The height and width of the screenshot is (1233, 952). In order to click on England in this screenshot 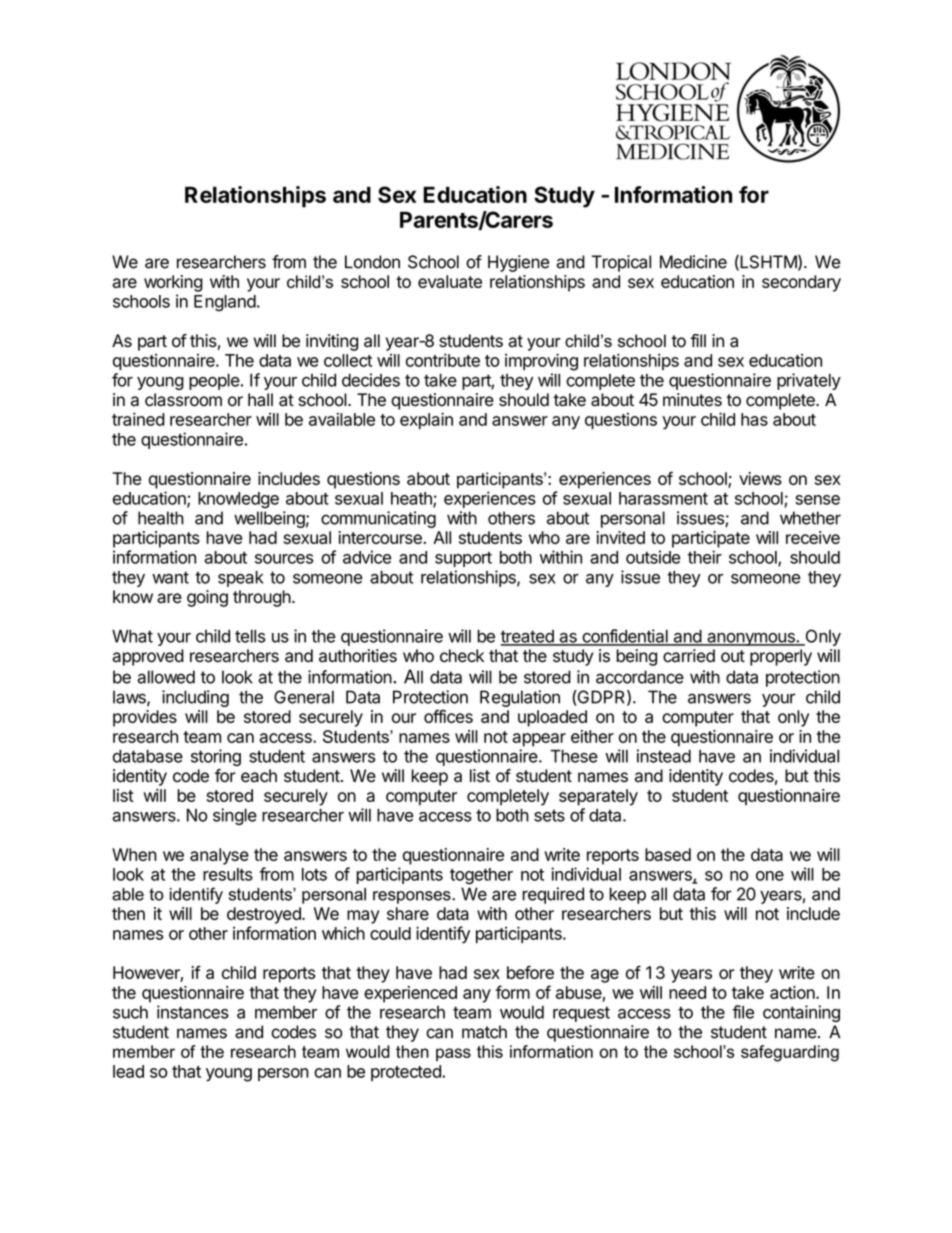, I will do `click(225, 303)`.
